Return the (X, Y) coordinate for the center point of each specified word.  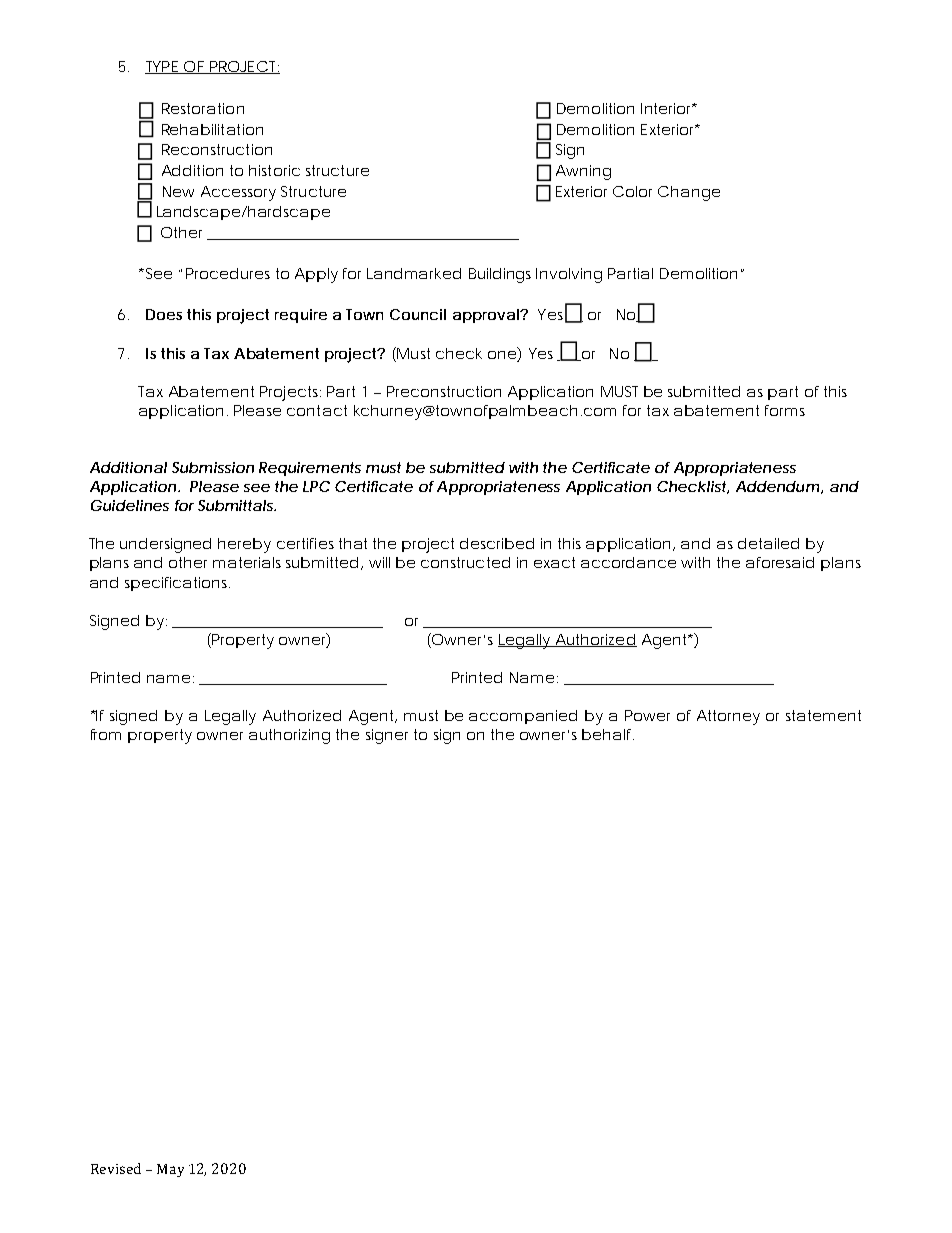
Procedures (228, 273)
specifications (177, 584)
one (502, 355)
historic (274, 170)
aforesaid (780, 562)
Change (689, 193)
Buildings (500, 275)
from (106, 734)
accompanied (523, 717)
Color (632, 191)
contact (317, 410)
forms (785, 410)
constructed (465, 562)
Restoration (203, 108)
